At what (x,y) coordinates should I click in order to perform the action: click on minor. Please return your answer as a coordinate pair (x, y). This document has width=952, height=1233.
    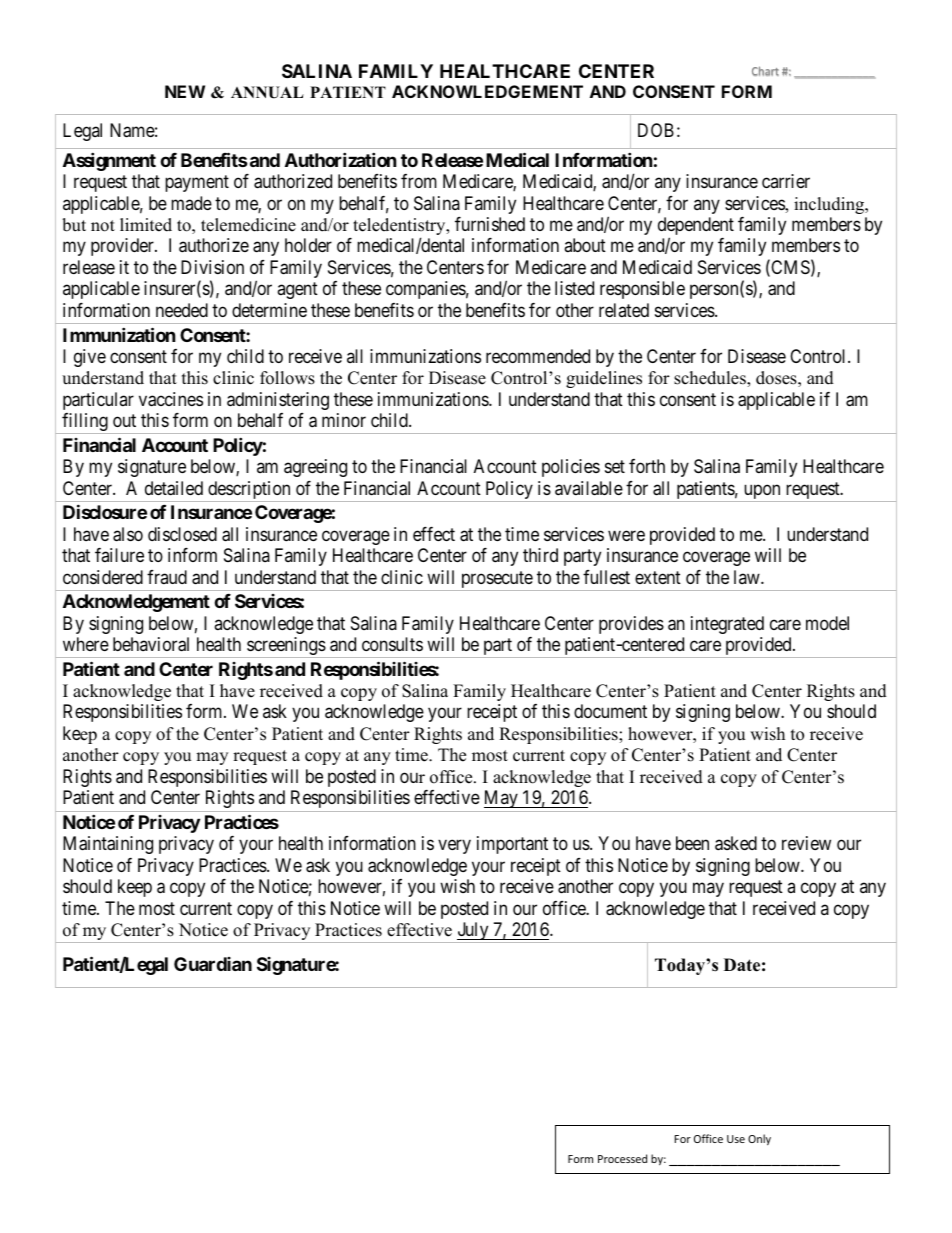
    Looking at the image, I should click on (344, 420).
